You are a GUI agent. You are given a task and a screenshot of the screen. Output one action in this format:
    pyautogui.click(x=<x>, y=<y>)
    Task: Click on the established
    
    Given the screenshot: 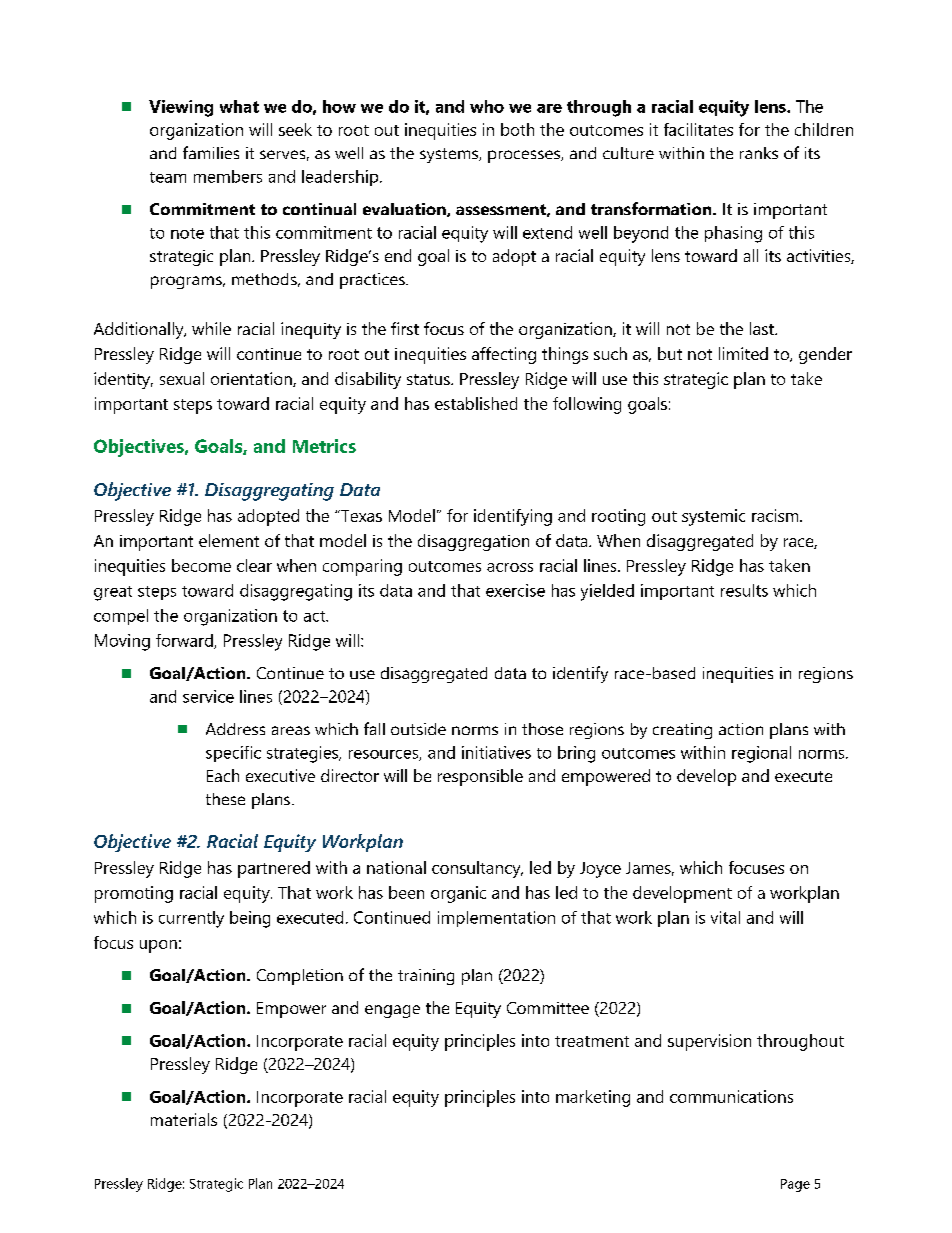 What is the action you would take?
    pyautogui.click(x=476, y=403)
